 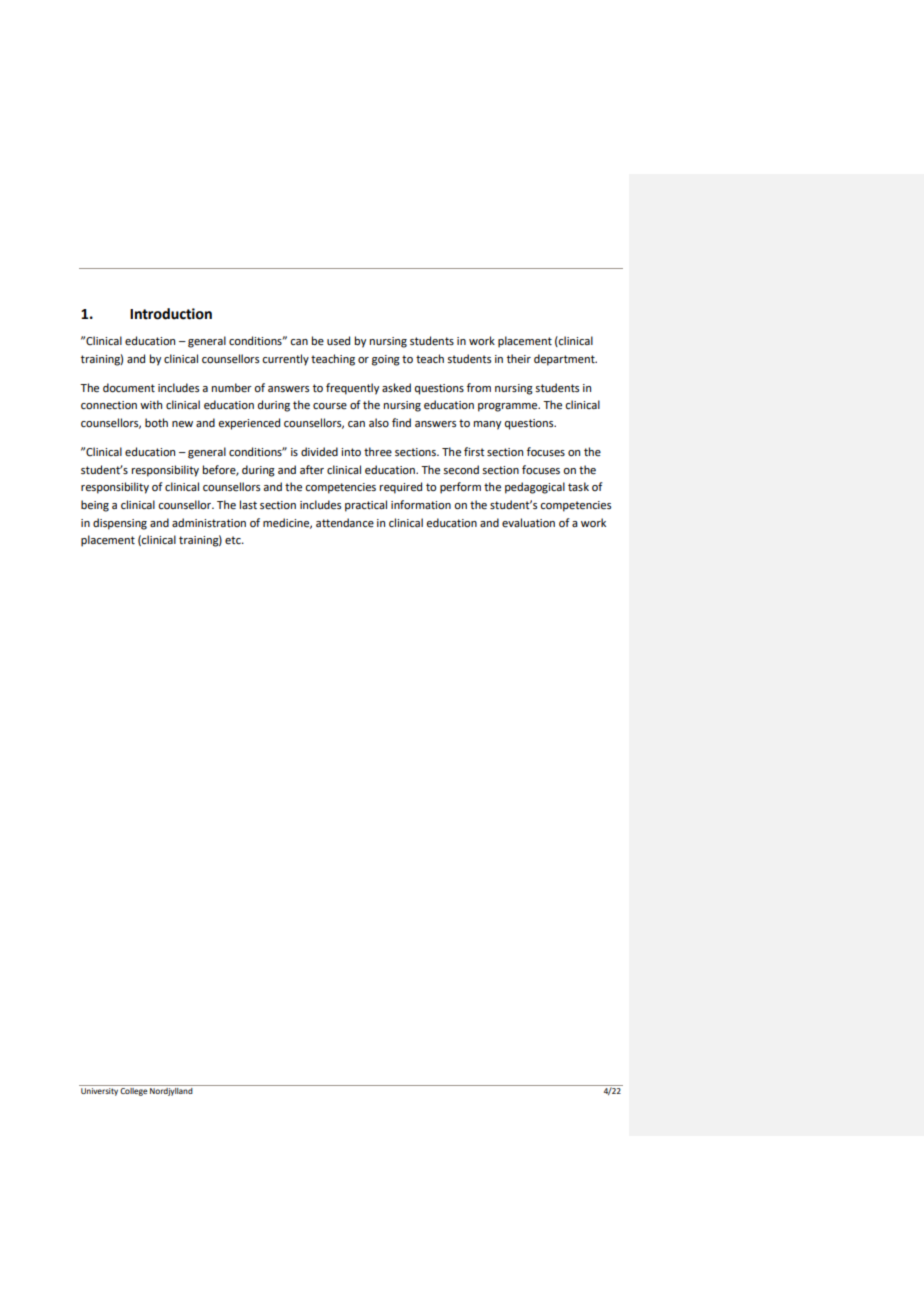 I want to click on attendance, so click(x=345, y=523).
